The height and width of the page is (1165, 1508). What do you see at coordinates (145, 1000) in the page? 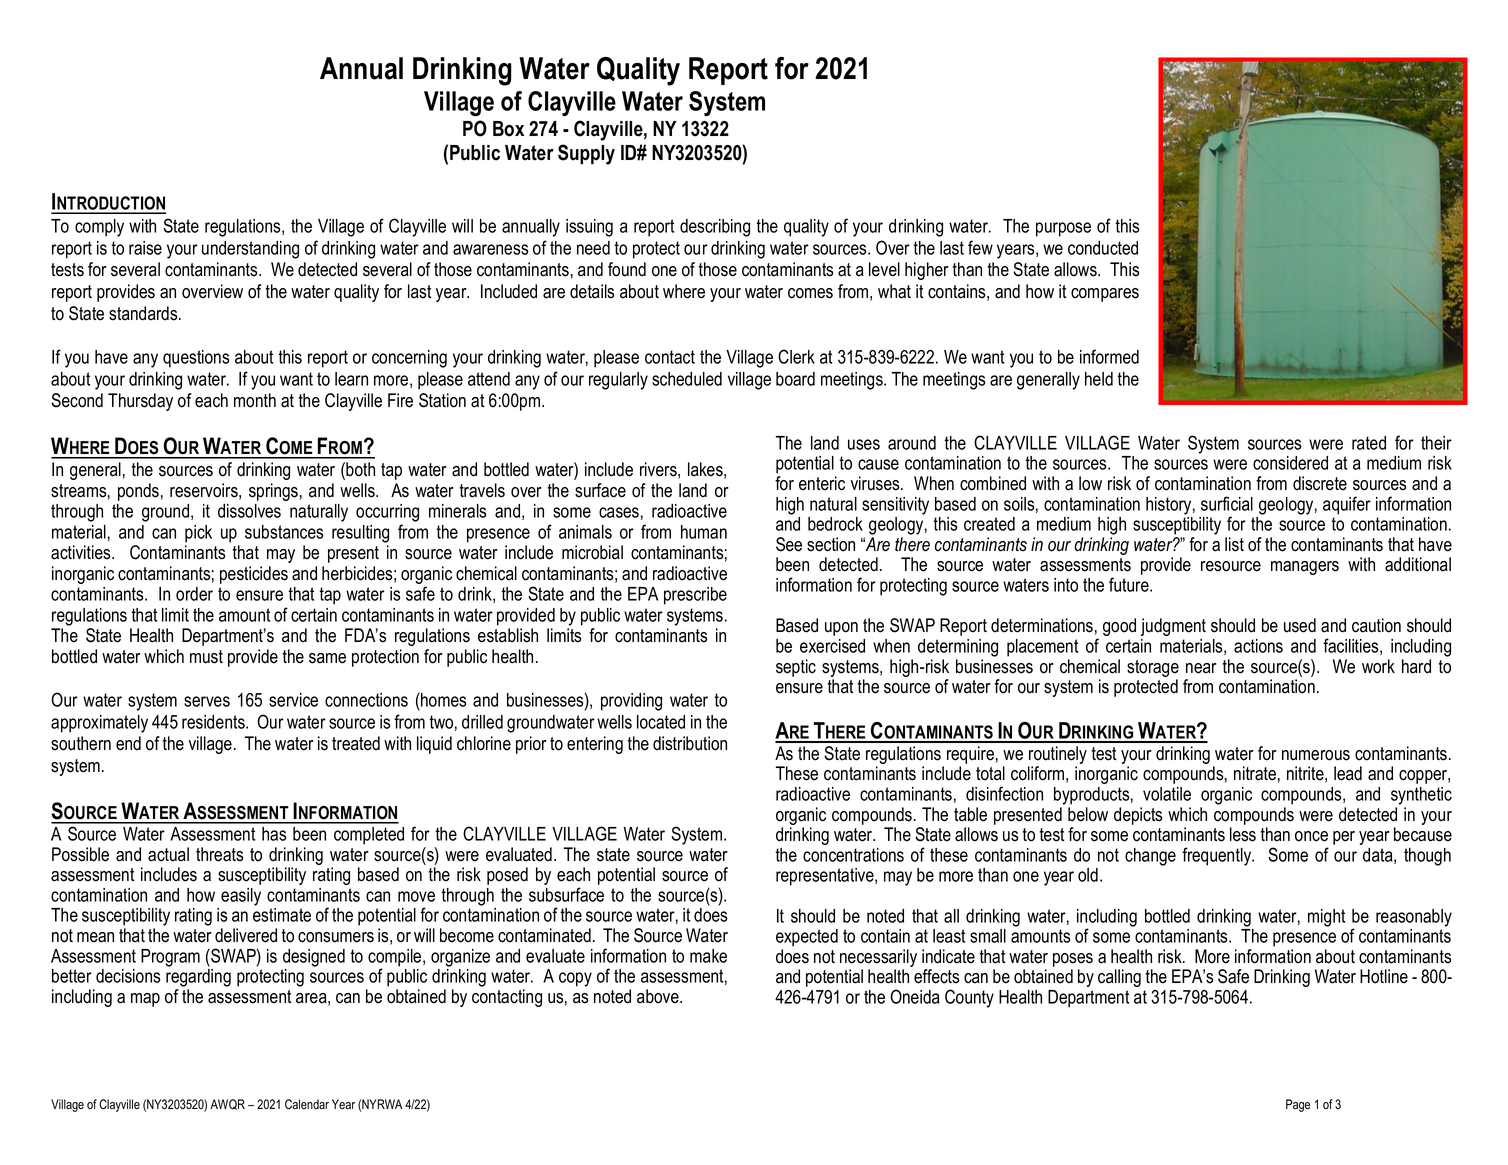
I see `map` at bounding box center [145, 1000].
